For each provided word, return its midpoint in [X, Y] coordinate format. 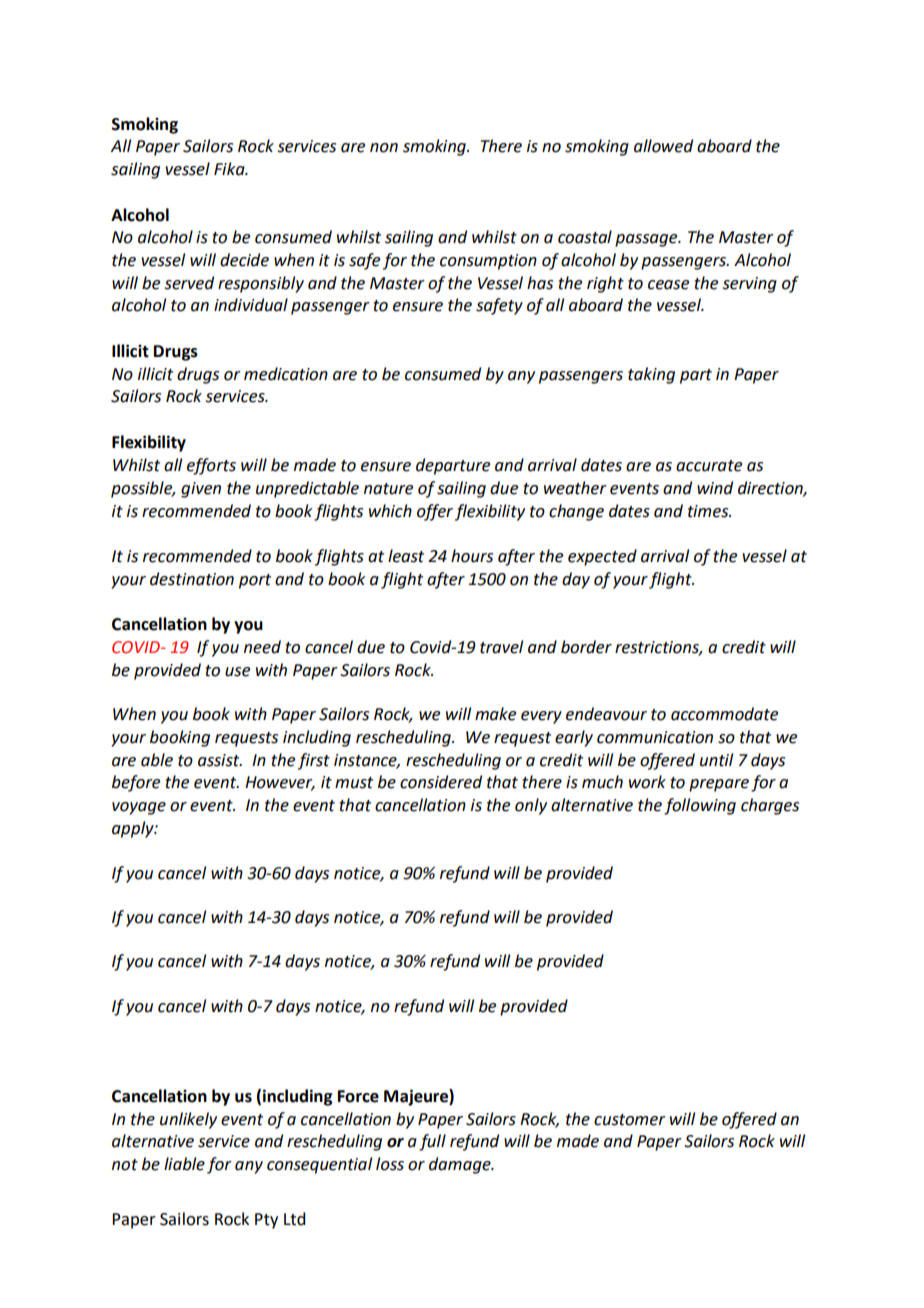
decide [244, 260]
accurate [709, 466]
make [495, 714]
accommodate [724, 714]
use [237, 672]
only [531, 806]
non [384, 148]
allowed [663, 146]
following [700, 806]
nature [388, 489]
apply [134, 829]
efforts [211, 466]
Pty [266, 1221]
